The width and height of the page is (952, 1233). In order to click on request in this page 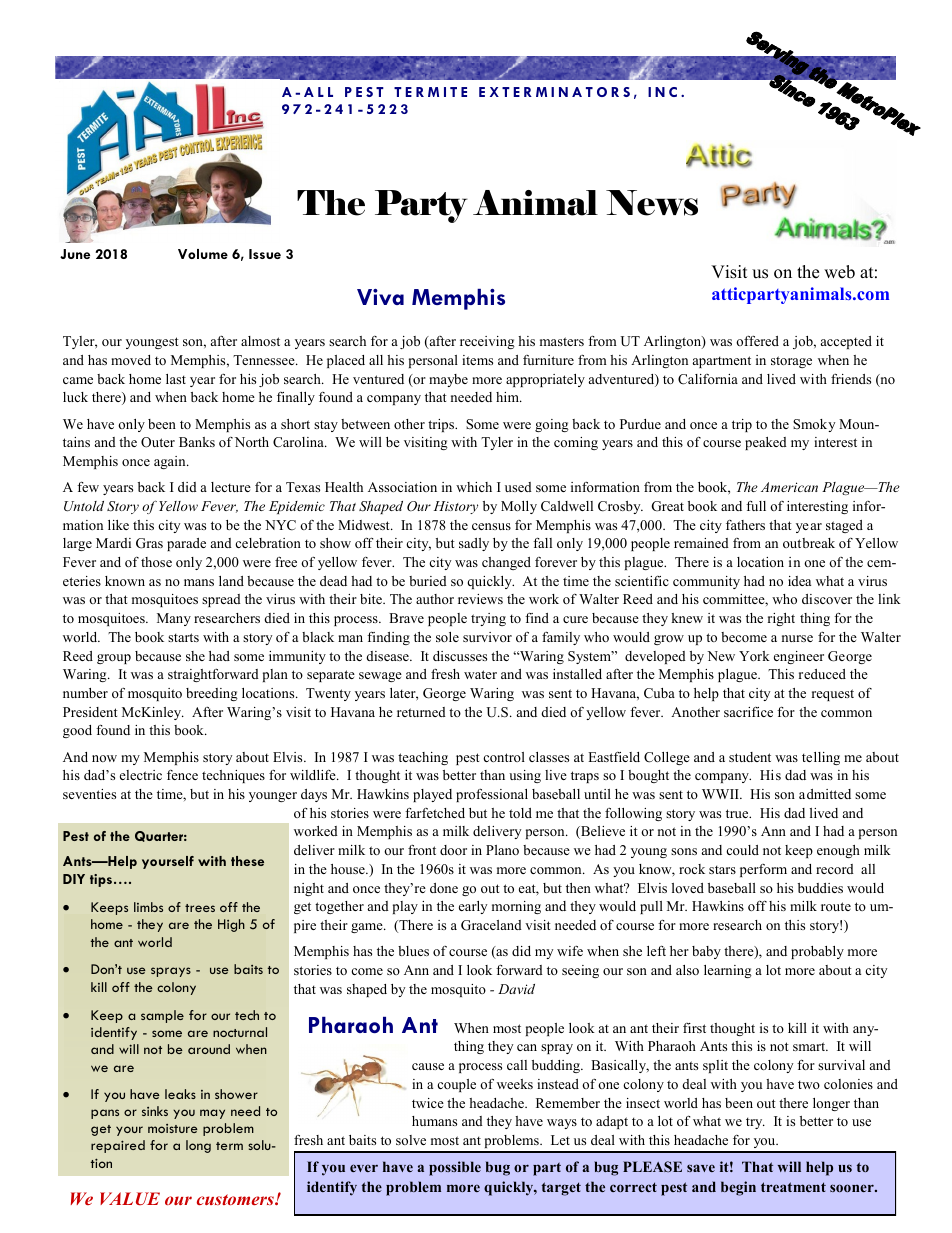, I will do `click(833, 695)`.
